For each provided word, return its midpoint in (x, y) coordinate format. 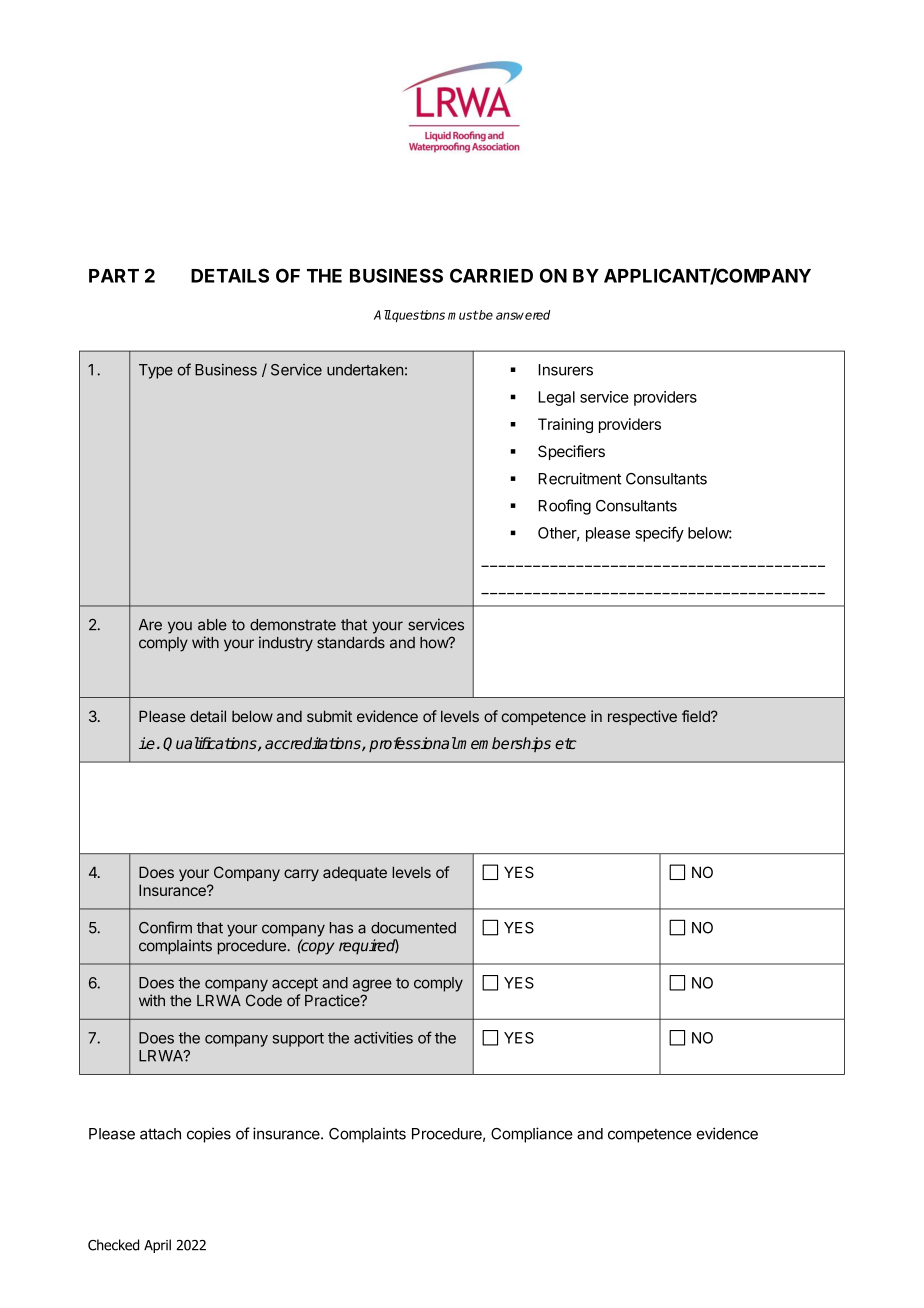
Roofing (564, 507)
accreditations (314, 744)
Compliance (532, 1135)
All (382, 315)
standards (351, 643)
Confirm (165, 927)
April (157, 1246)
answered (523, 315)
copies (209, 1135)
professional (413, 744)
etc (566, 743)
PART (114, 276)
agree (372, 985)
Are (150, 625)
